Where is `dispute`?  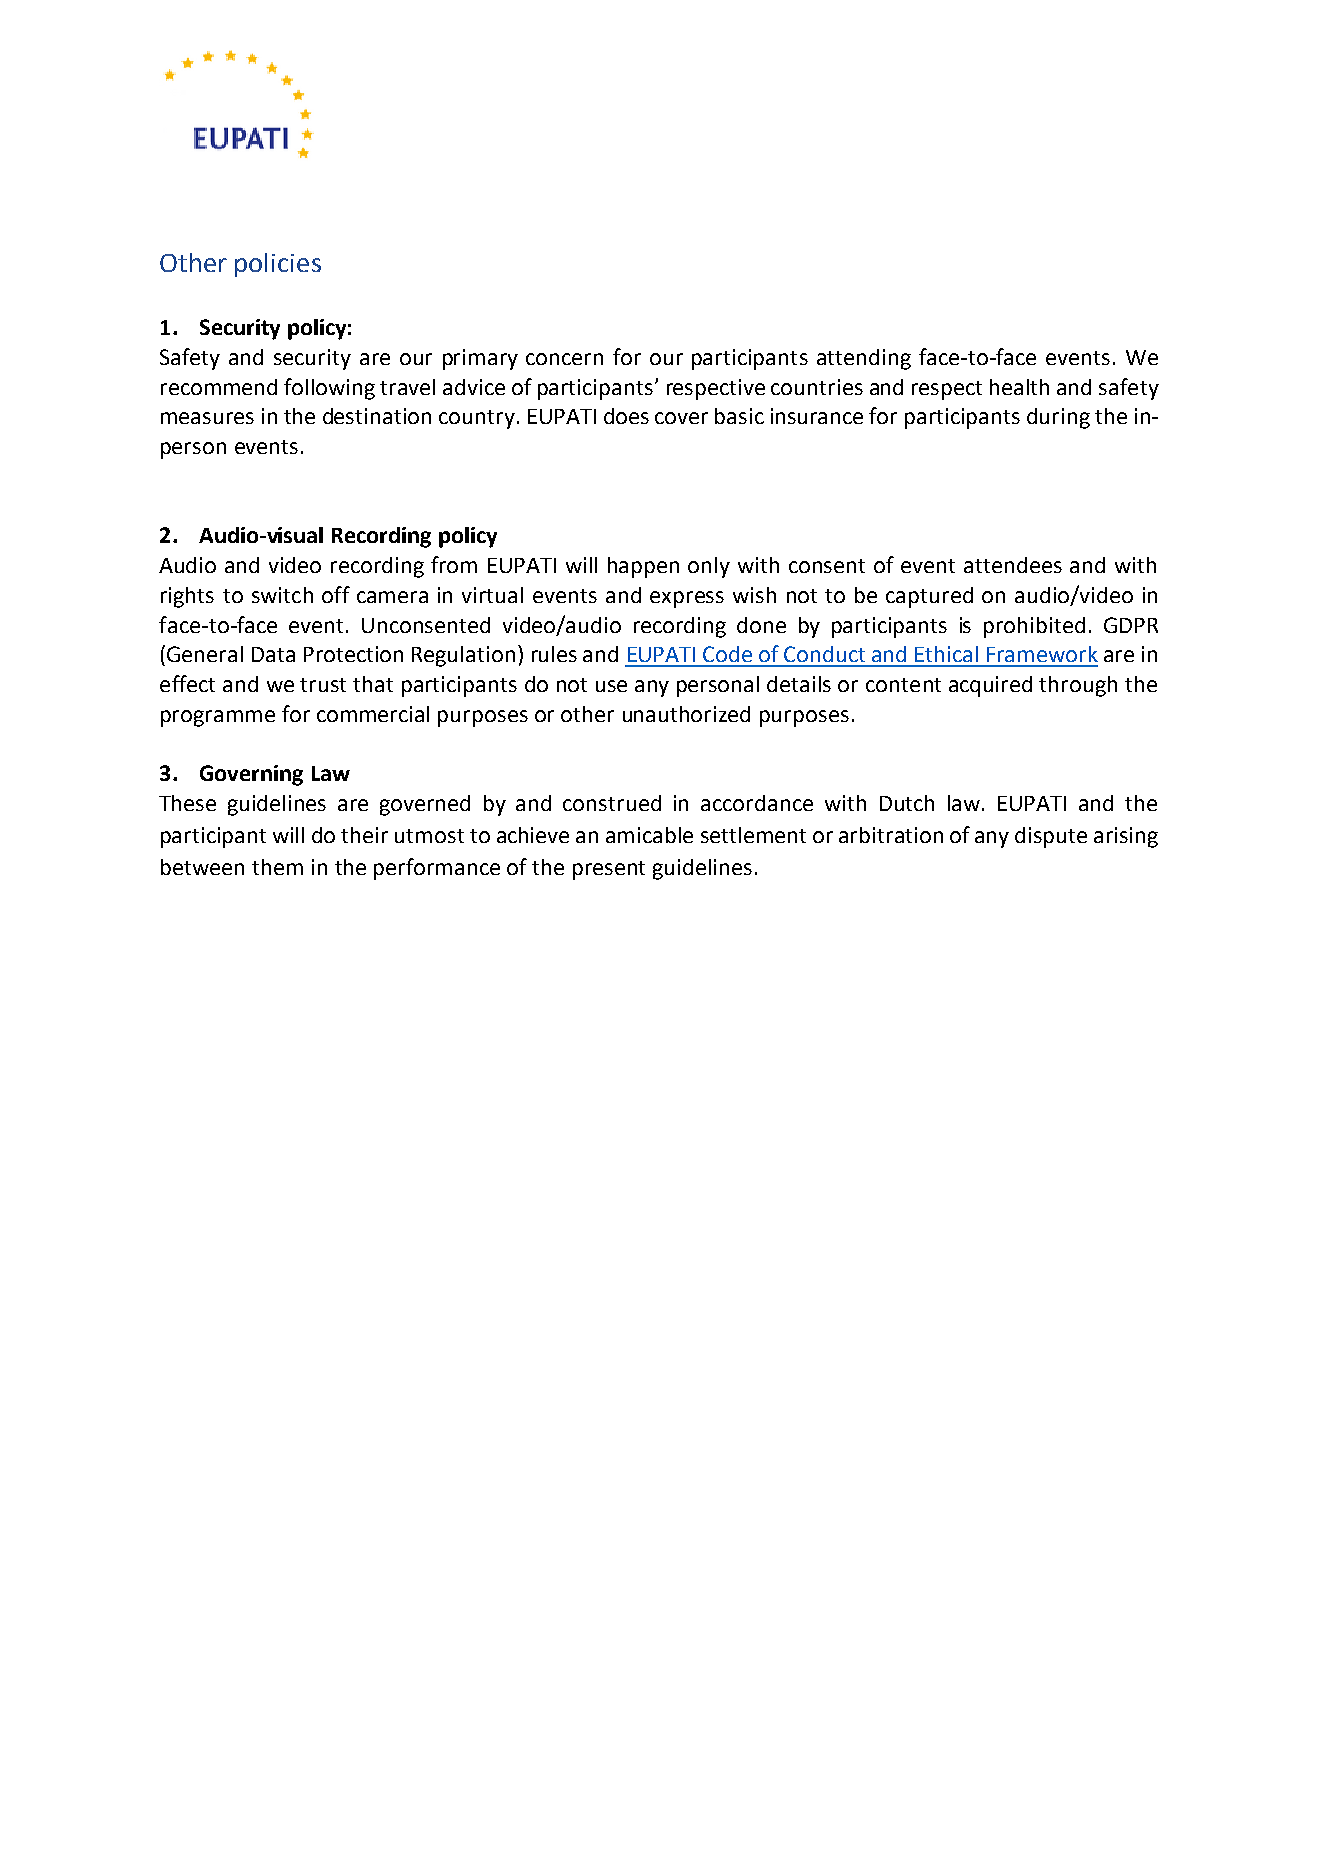 dispute is located at coordinates (1051, 837).
